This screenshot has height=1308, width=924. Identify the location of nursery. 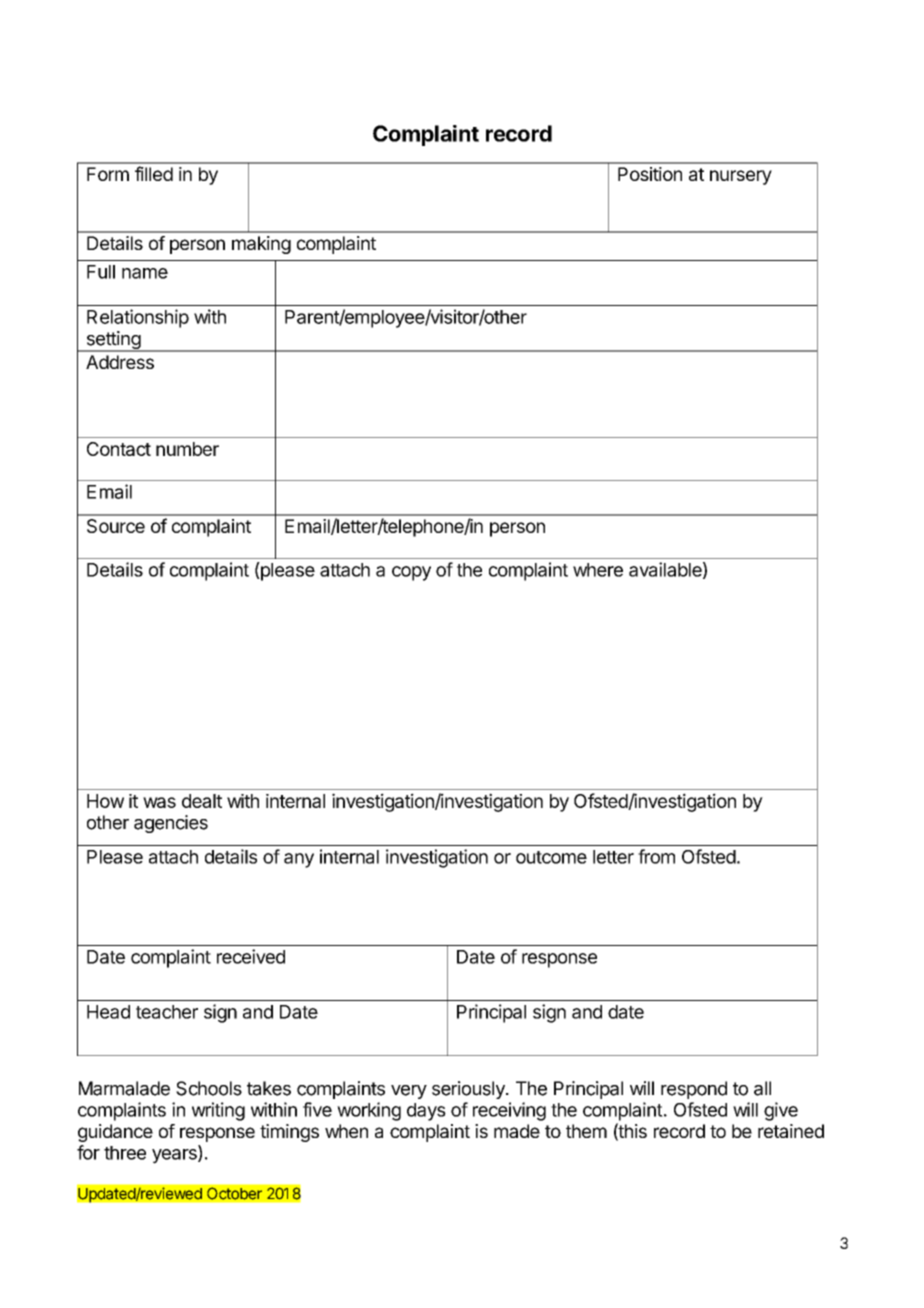
(741, 177).
